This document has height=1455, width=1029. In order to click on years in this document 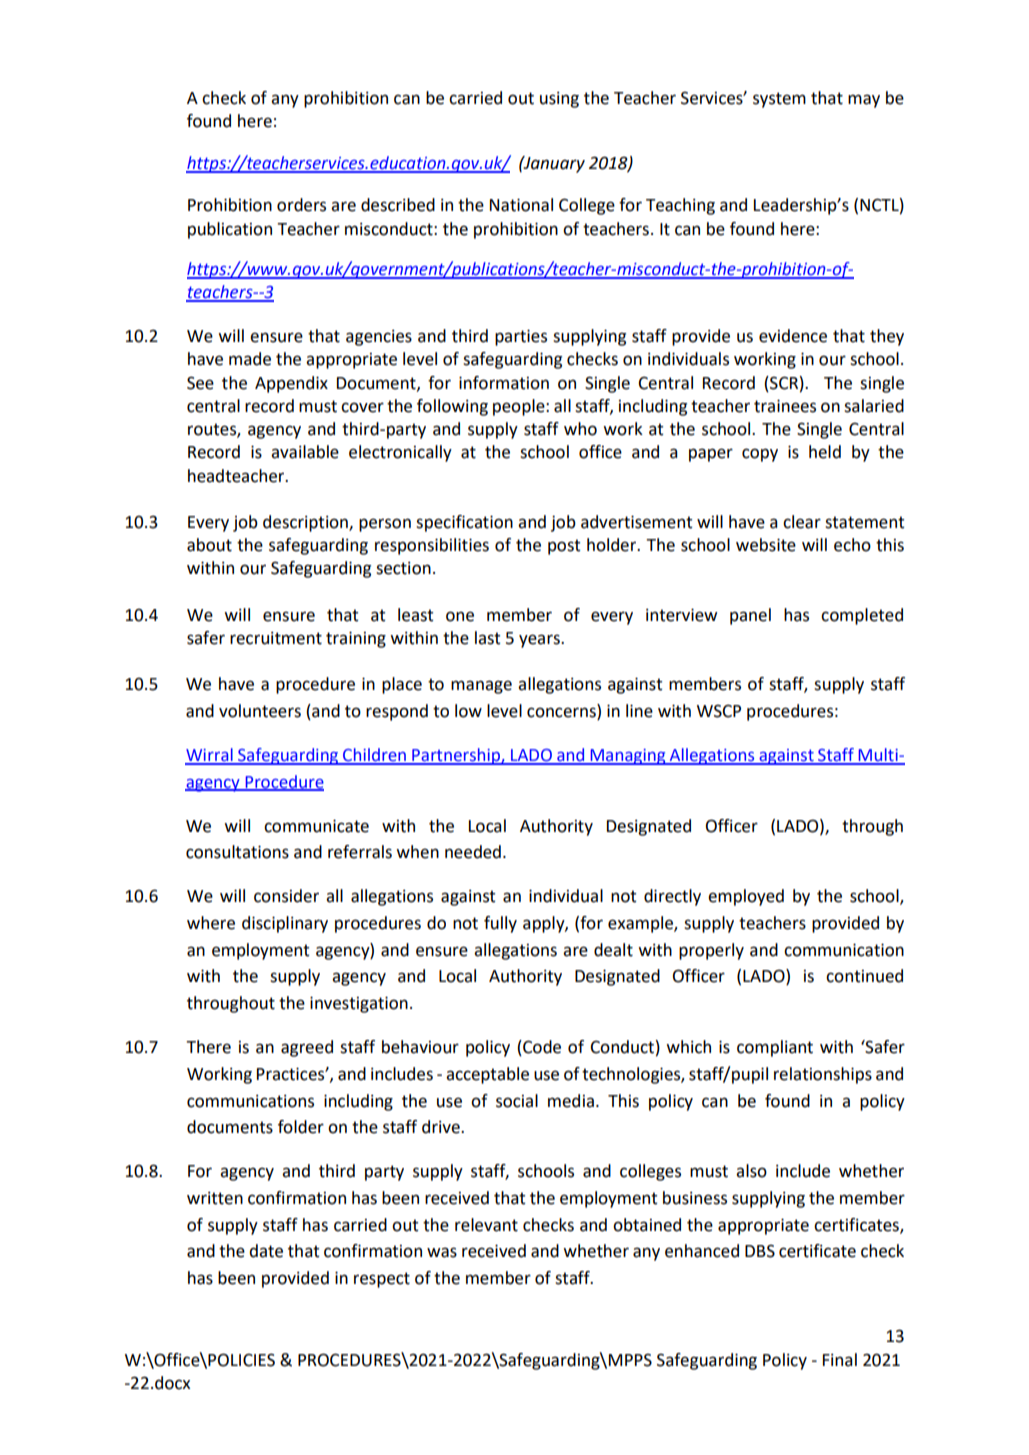, I will do `click(540, 641)`.
